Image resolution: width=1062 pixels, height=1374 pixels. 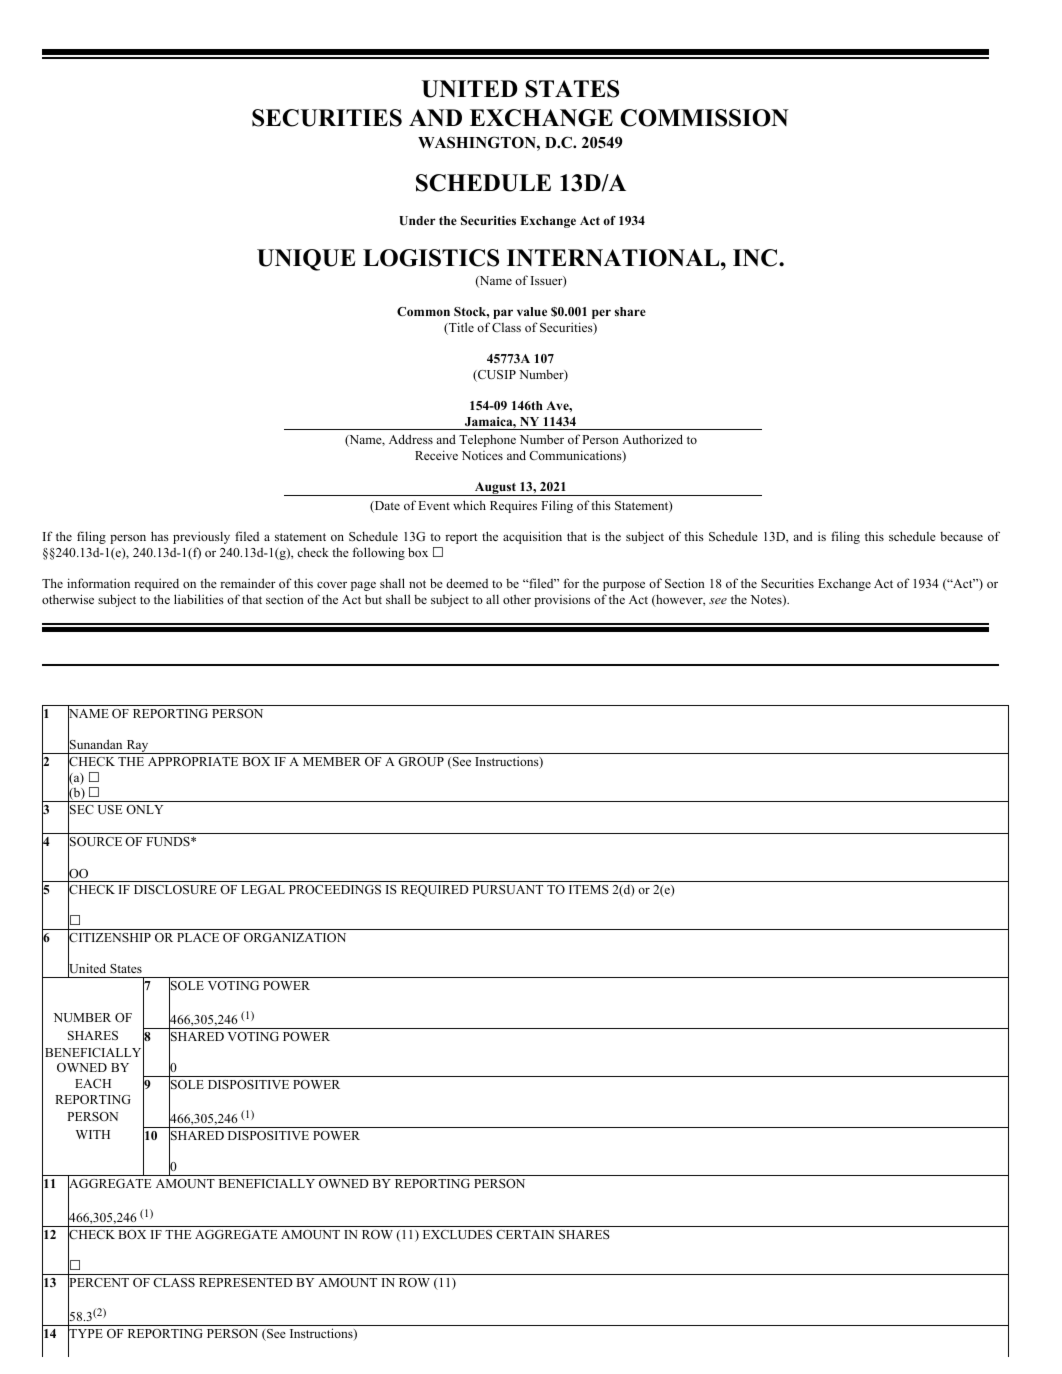 What do you see at coordinates (417, 221) in the screenshot?
I see `Under` at bounding box center [417, 221].
